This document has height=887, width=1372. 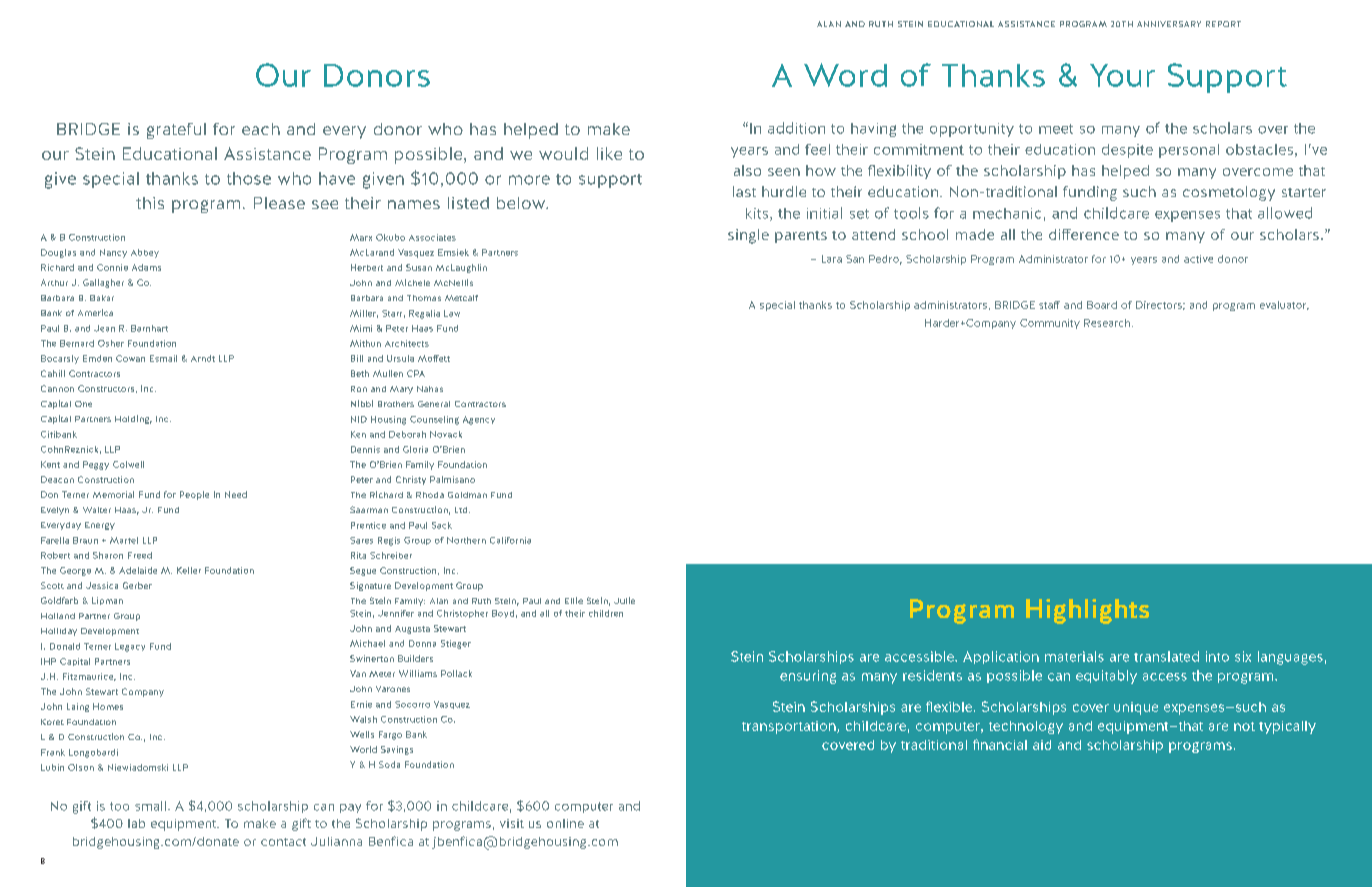 I want to click on Word, so click(x=845, y=75).
